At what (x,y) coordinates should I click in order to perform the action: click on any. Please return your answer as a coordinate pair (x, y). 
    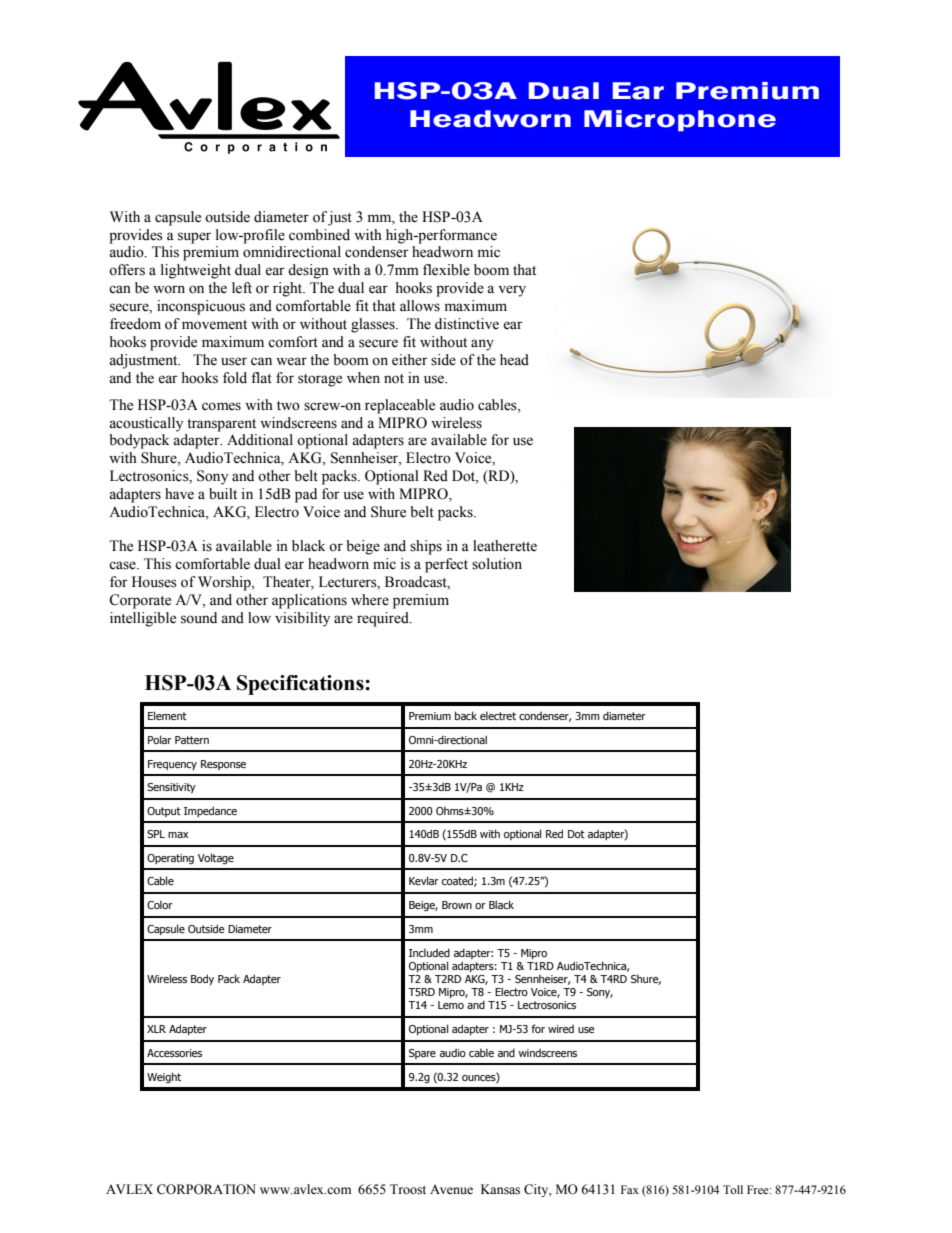
    Looking at the image, I should click on (482, 345).
